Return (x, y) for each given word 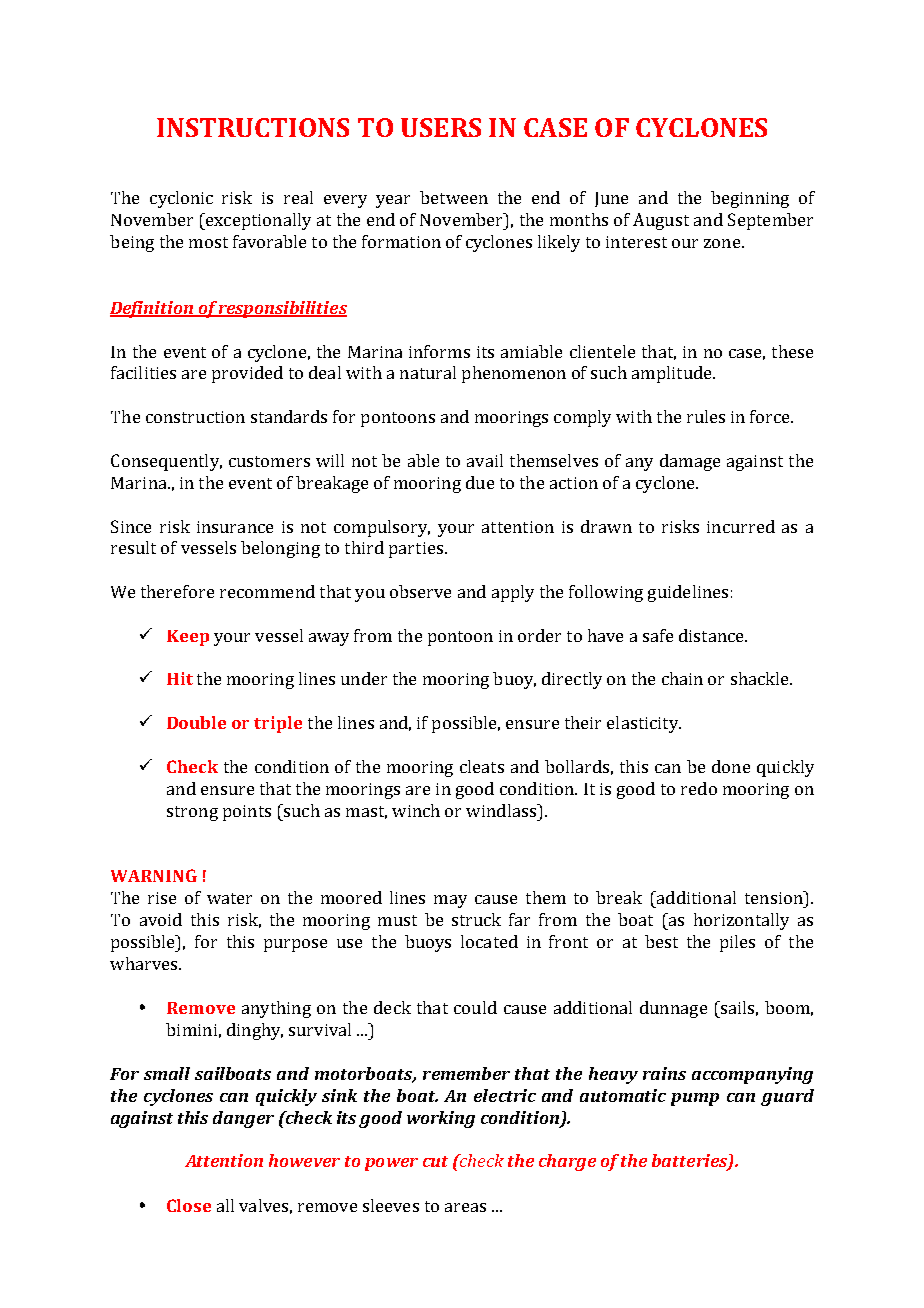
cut (435, 1161)
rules (706, 416)
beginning (750, 199)
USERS (441, 127)
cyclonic (181, 199)
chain (682, 678)
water (229, 898)
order (539, 635)
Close (189, 1205)
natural (428, 372)
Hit (180, 678)
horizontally (741, 921)
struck (476, 919)
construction (195, 417)
